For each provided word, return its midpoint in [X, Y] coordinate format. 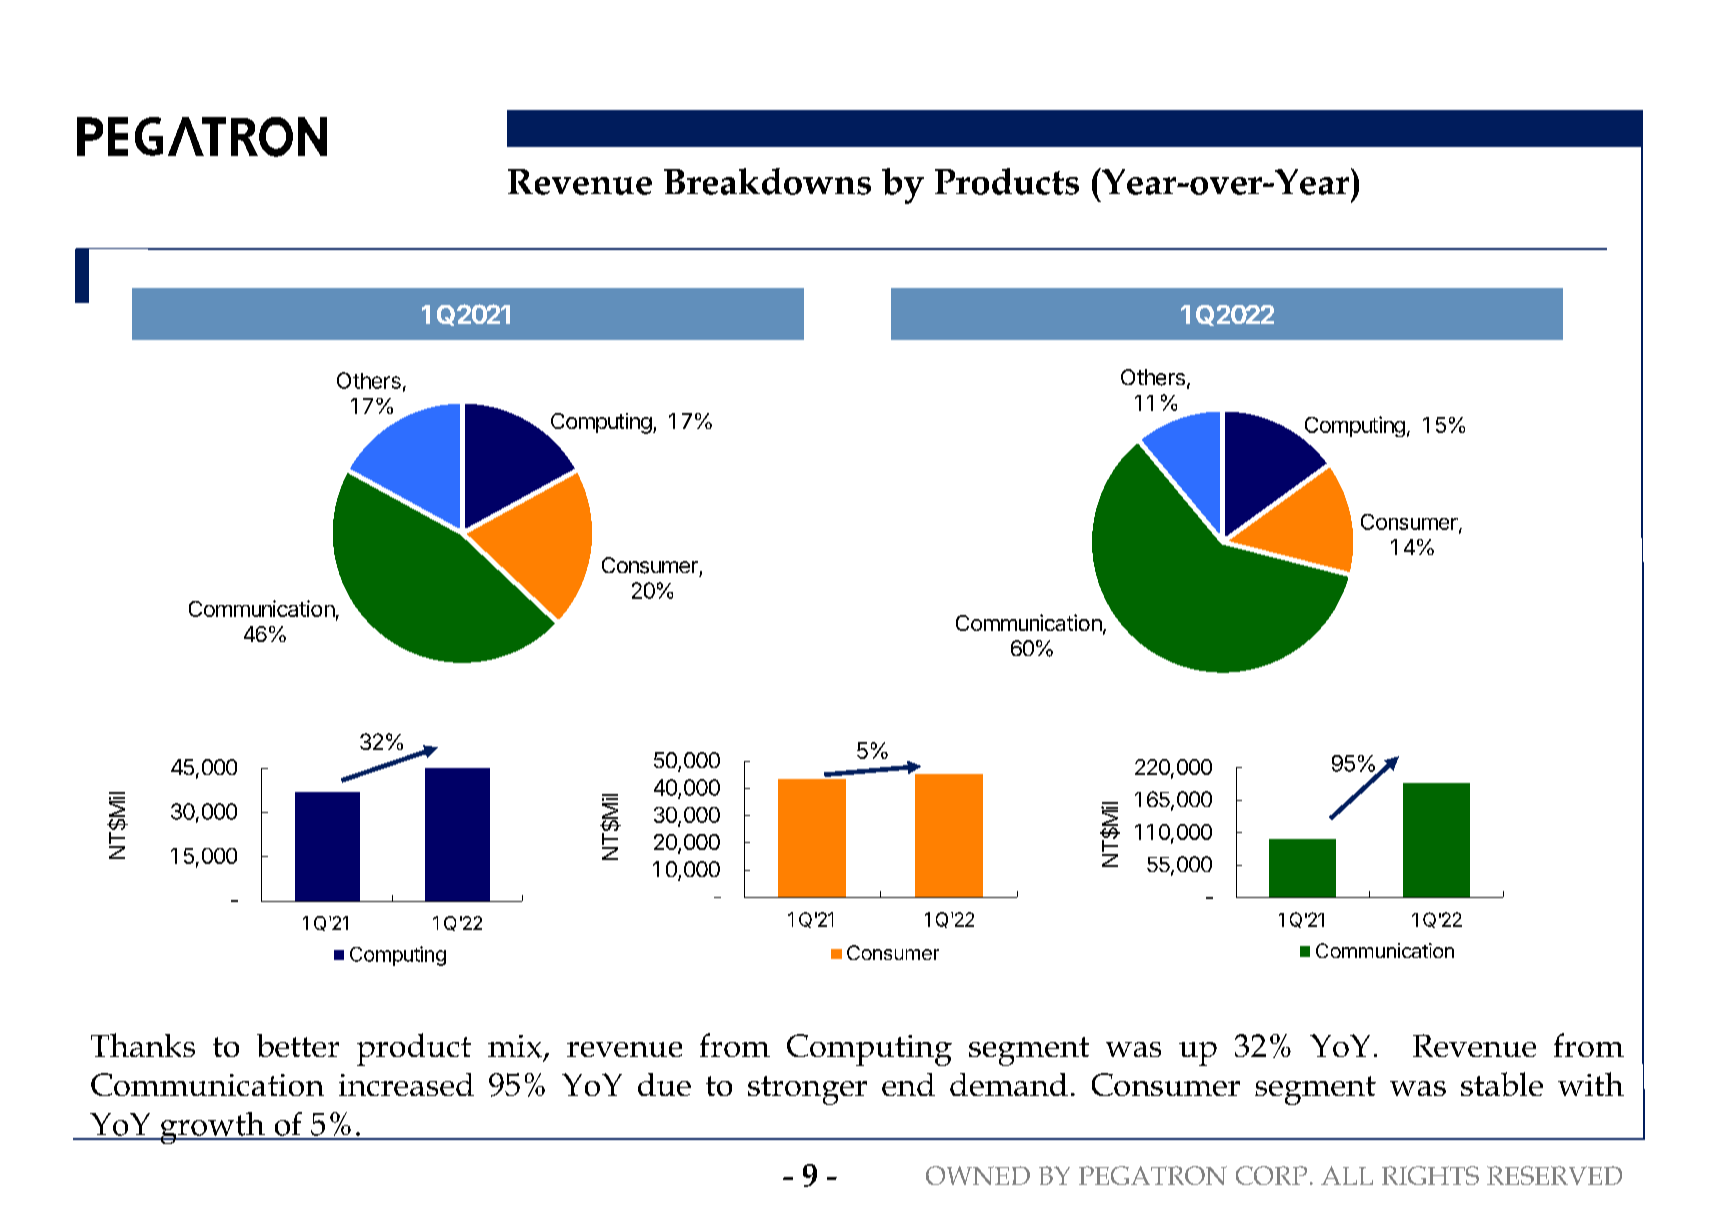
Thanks [143, 1045]
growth [212, 1128]
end [908, 1084]
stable [1502, 1084]
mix [515, 1046]
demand [1009, 1084]
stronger [807, 1090]
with [1591, 1084]
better [298, 1045]
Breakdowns [767, 181]
